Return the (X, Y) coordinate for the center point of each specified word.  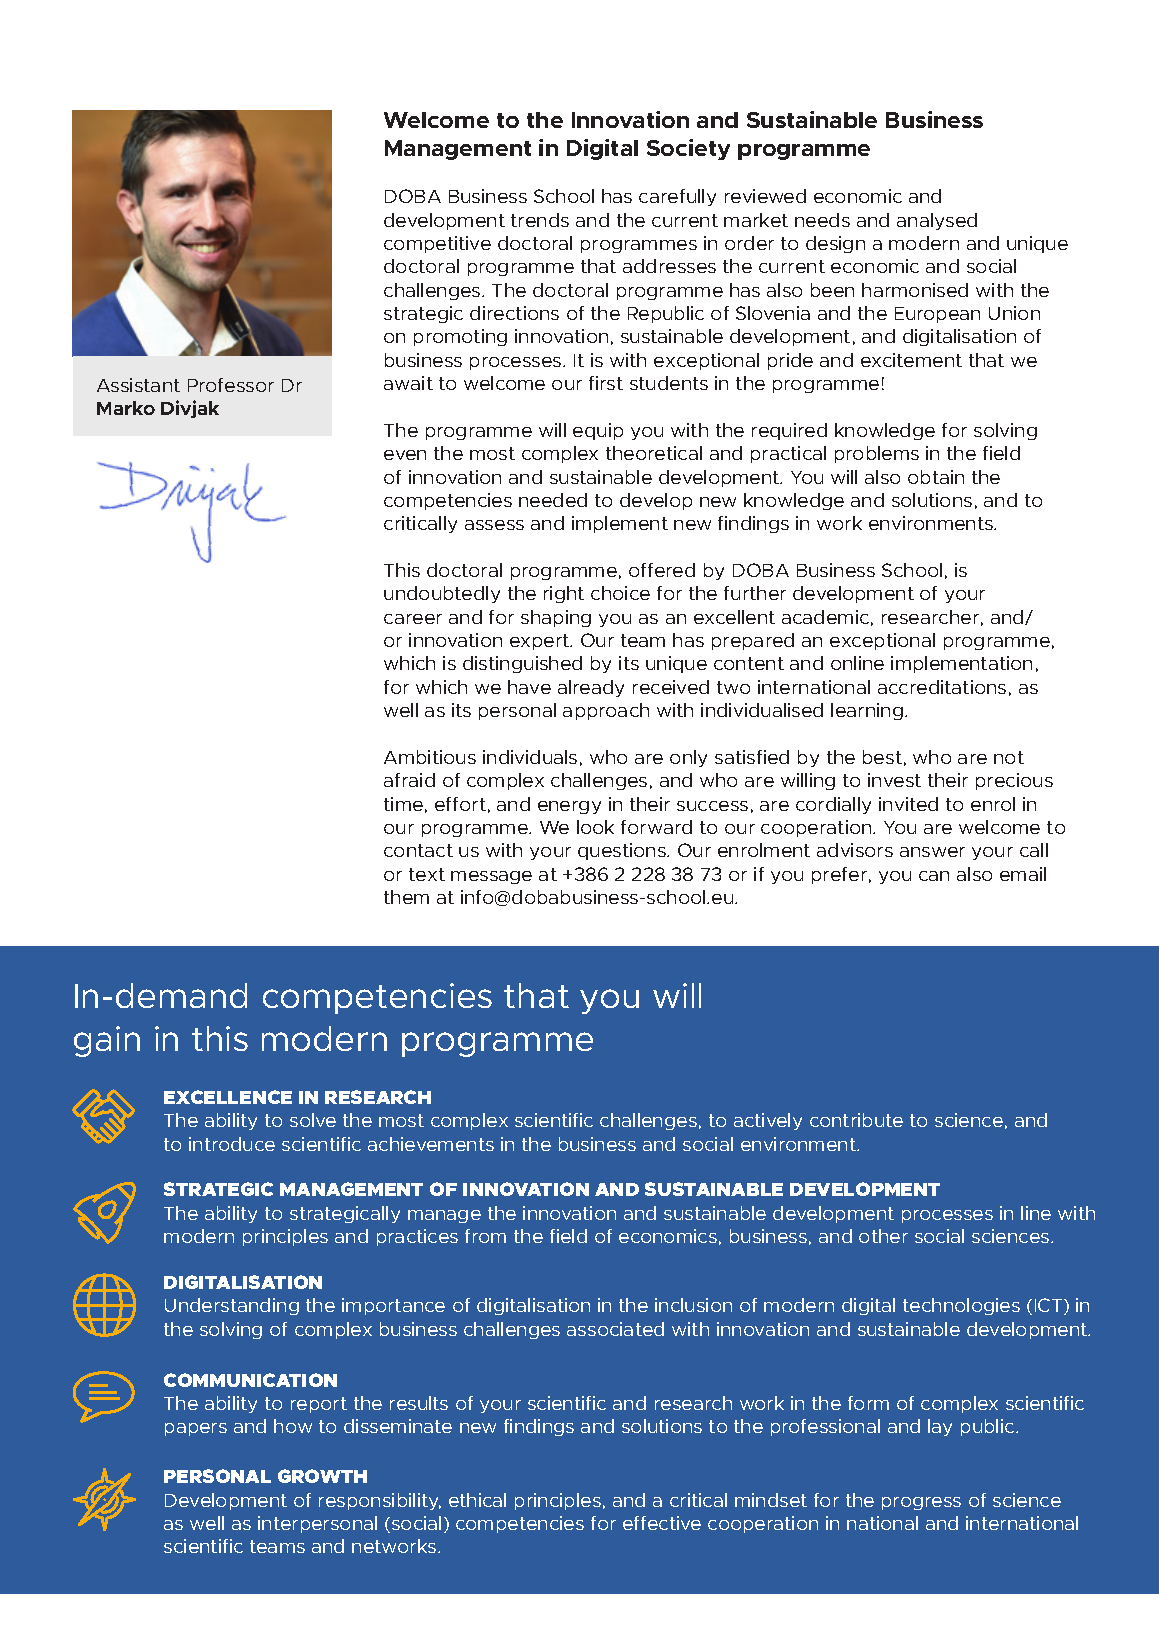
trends (540, 220)
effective (662, 1523)
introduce (232, 1144)
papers (196, 1429)
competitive (437, 244)
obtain (936, 477)
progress (921, 1503)
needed (553, 500)
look (595, 827)
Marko (126, 408)
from (485, 1236)
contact (418, 850)
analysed (937, 221)
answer (932, 852)
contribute (856, 1120)
